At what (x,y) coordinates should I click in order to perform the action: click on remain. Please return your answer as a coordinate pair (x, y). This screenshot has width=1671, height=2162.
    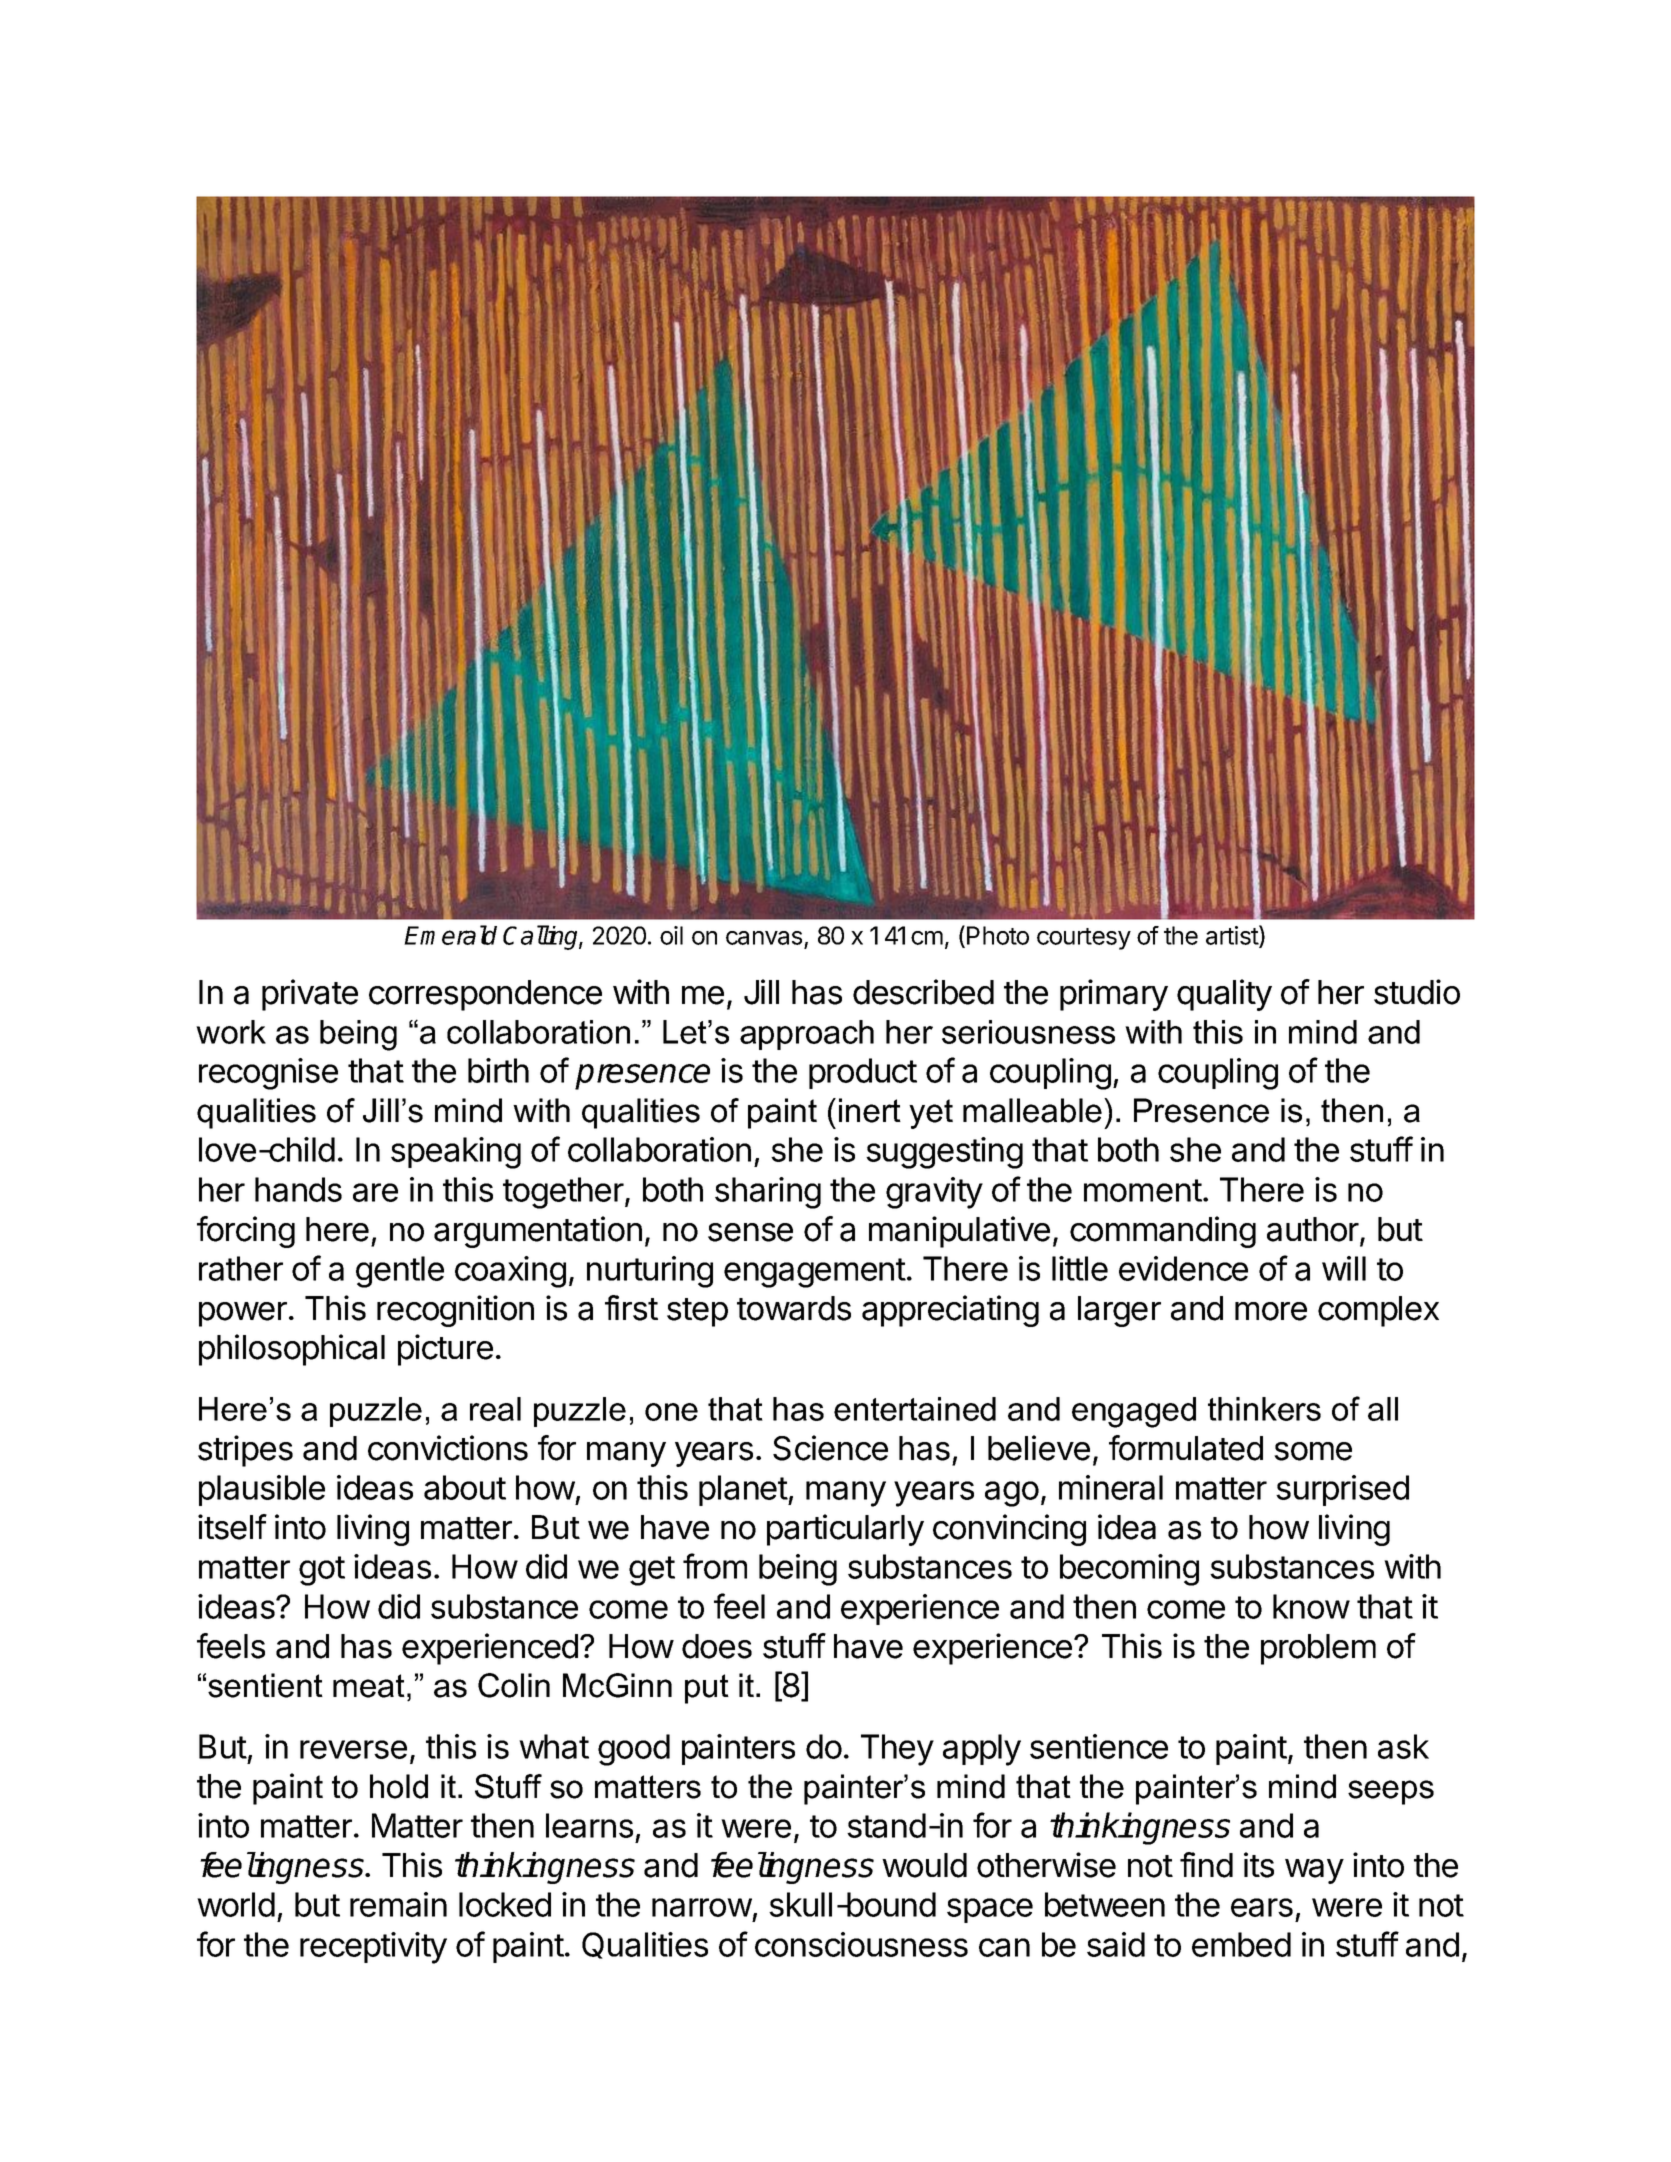
    Looking at the image, I should click on (398, 1904).
